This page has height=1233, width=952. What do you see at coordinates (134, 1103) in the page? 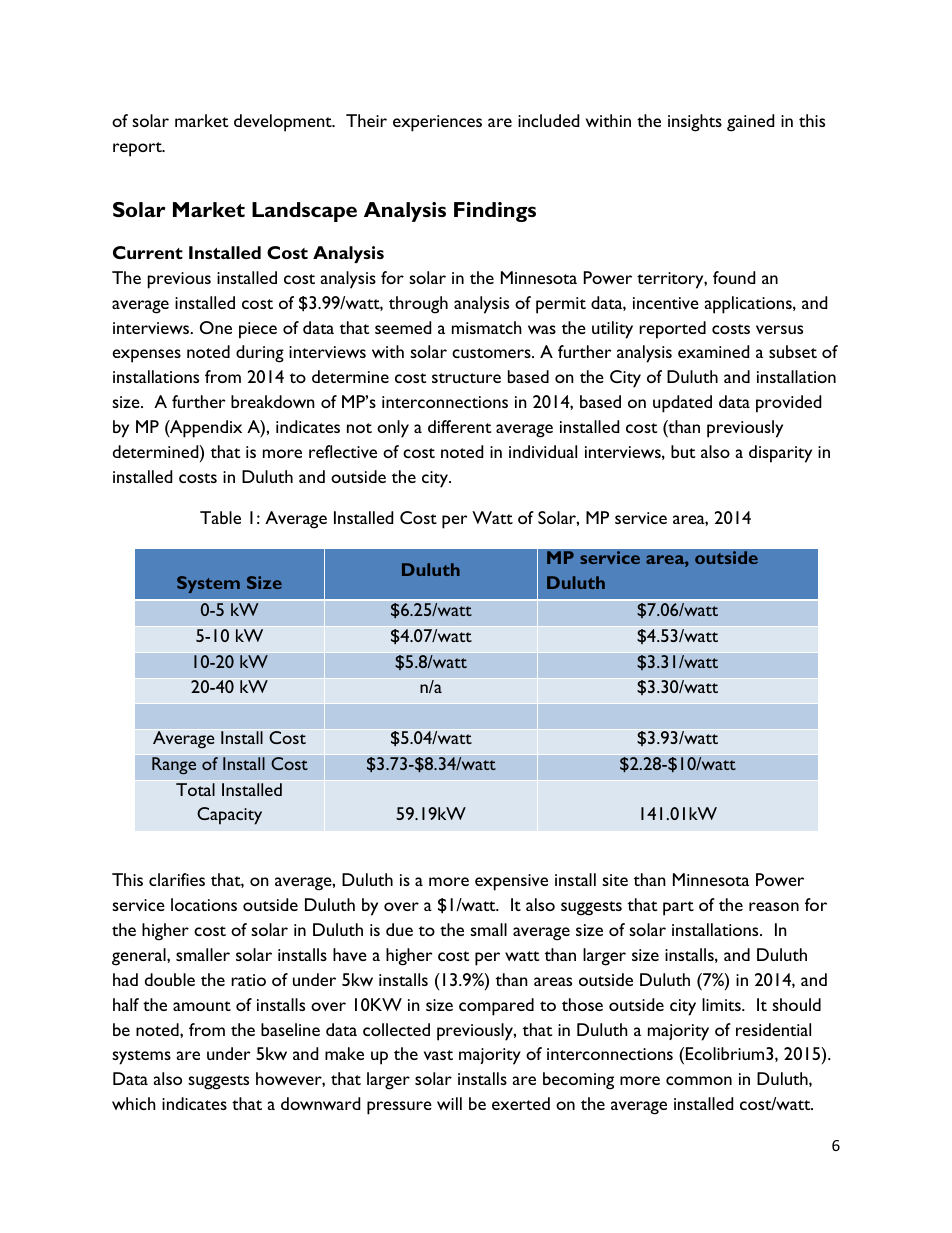
I see `which` at bounding box center [134, 1103].
